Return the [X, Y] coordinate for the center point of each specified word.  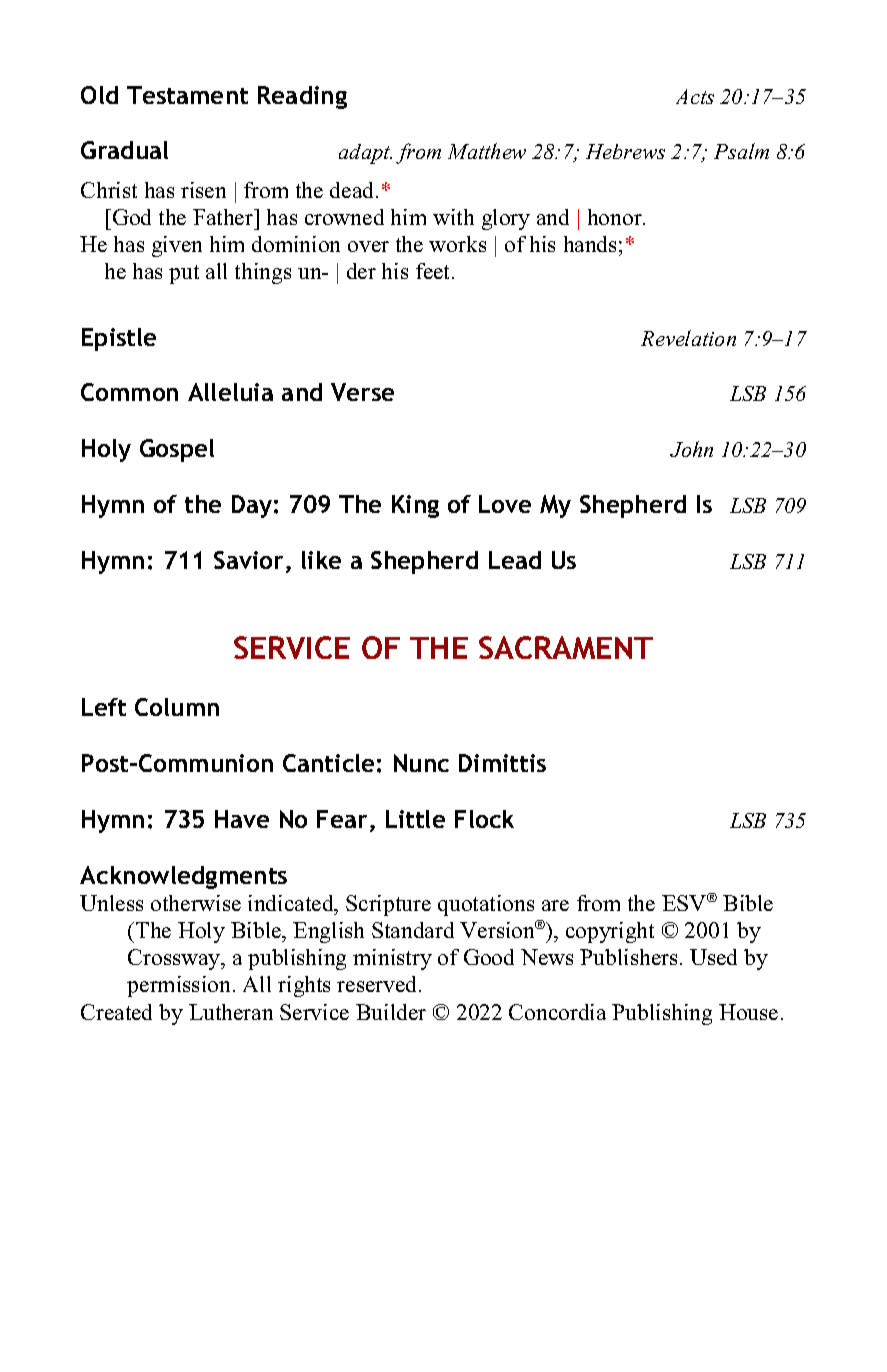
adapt [365, 154]
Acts [695, 96]
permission [178, 986]
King [415, 506]
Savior [248, 560]
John [691, 449]
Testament [187, 95]
